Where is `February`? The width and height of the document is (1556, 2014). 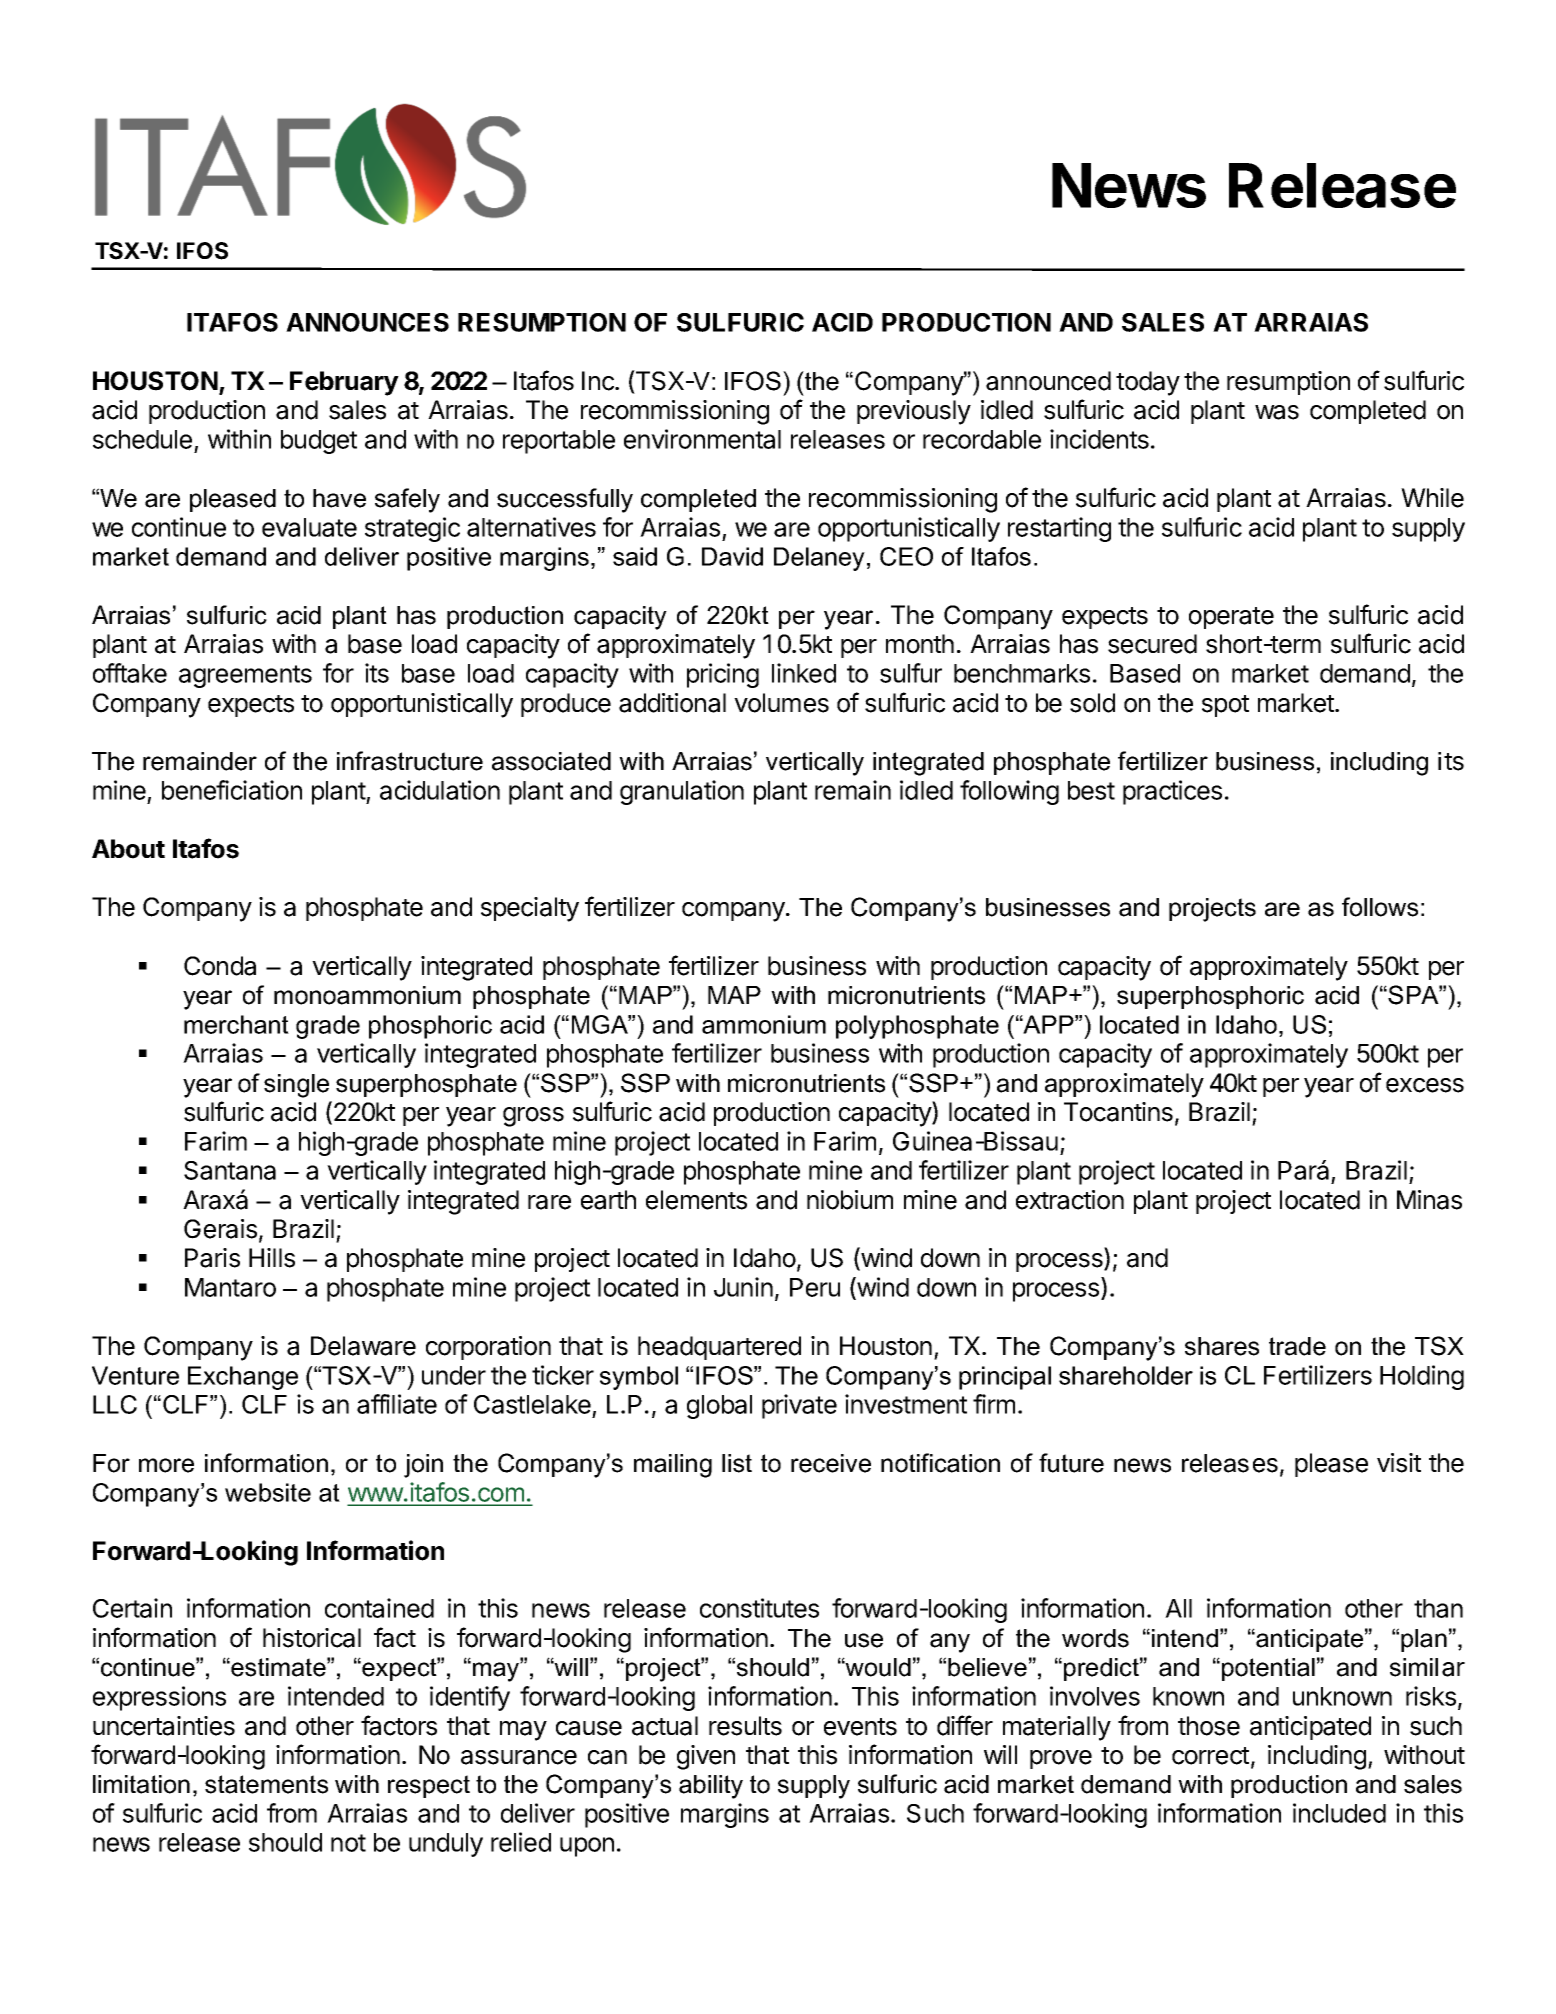
February is located at coordinates (344, 383).
